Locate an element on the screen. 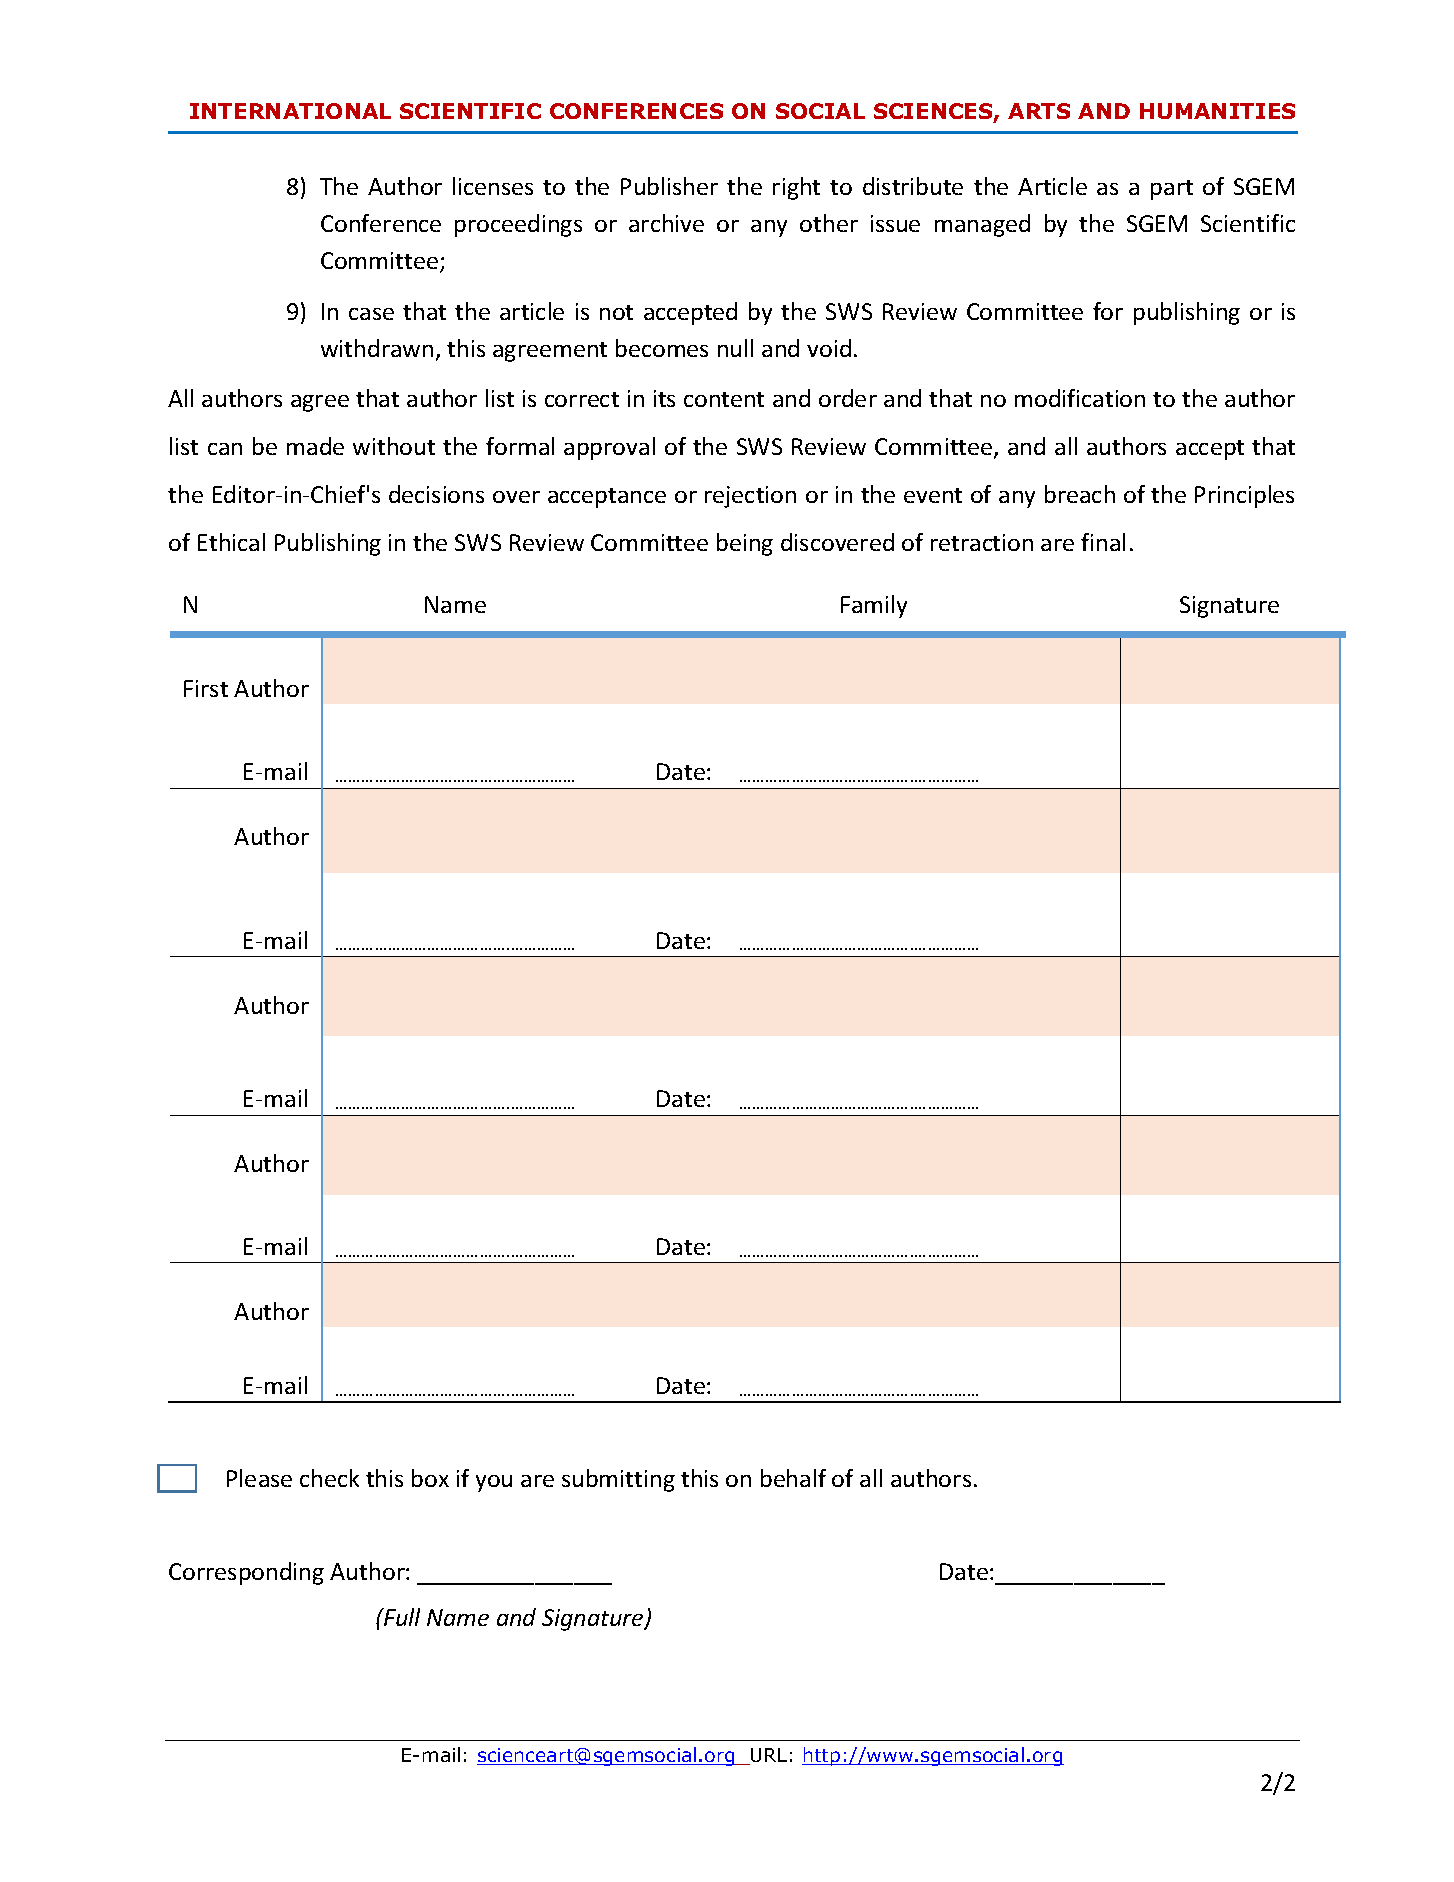  final is located at coordinates (1103, 542).
